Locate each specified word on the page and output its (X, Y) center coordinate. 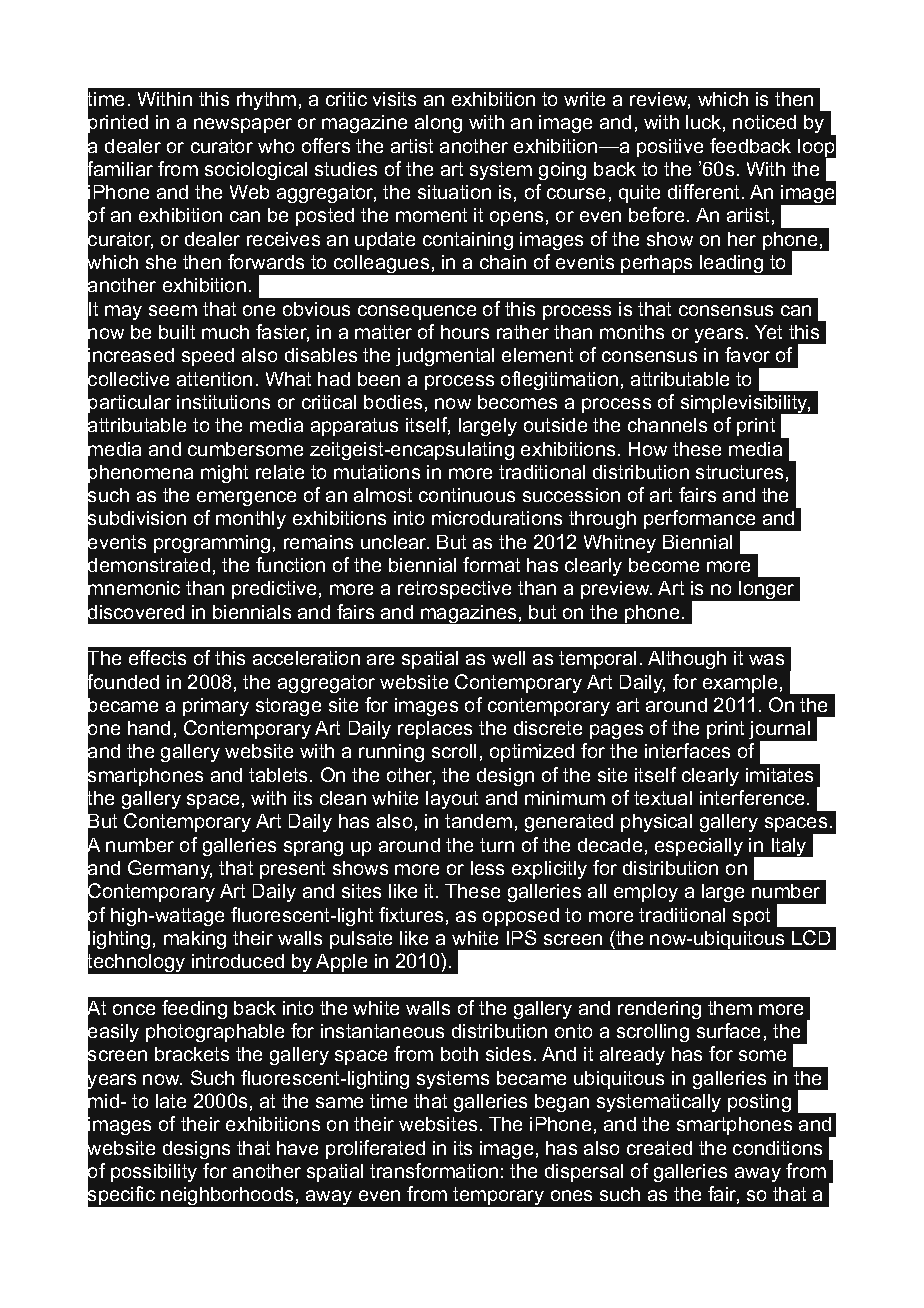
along (438, 124)
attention (214, 379)
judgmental (445, 357)
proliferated (375, 1149)
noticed (764, 122)
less (487, 868)
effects (157, 657)
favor (747, 354)
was (766, 659)
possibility (154, 1173)
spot (751, 917)
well (508, 658)
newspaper (243, 125)
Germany (170, 869)
